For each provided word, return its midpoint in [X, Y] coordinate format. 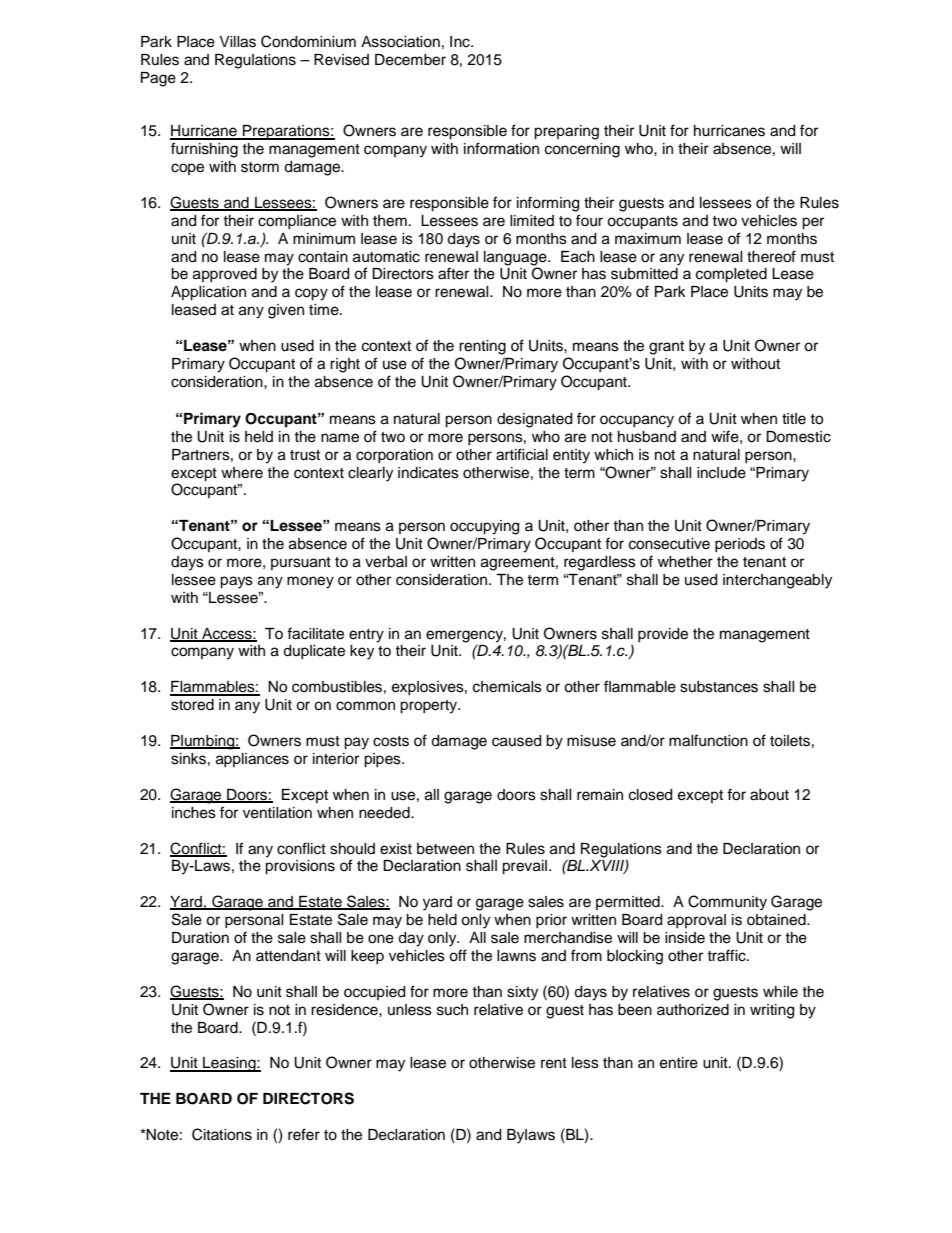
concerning [582, 150]
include [721, 473]
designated [534, 420]
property [430, 707]
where [242, 473]
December [410, 60]
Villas [237, 42]
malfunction [708, 740]
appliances [252, 760]
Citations [222, 1134]
